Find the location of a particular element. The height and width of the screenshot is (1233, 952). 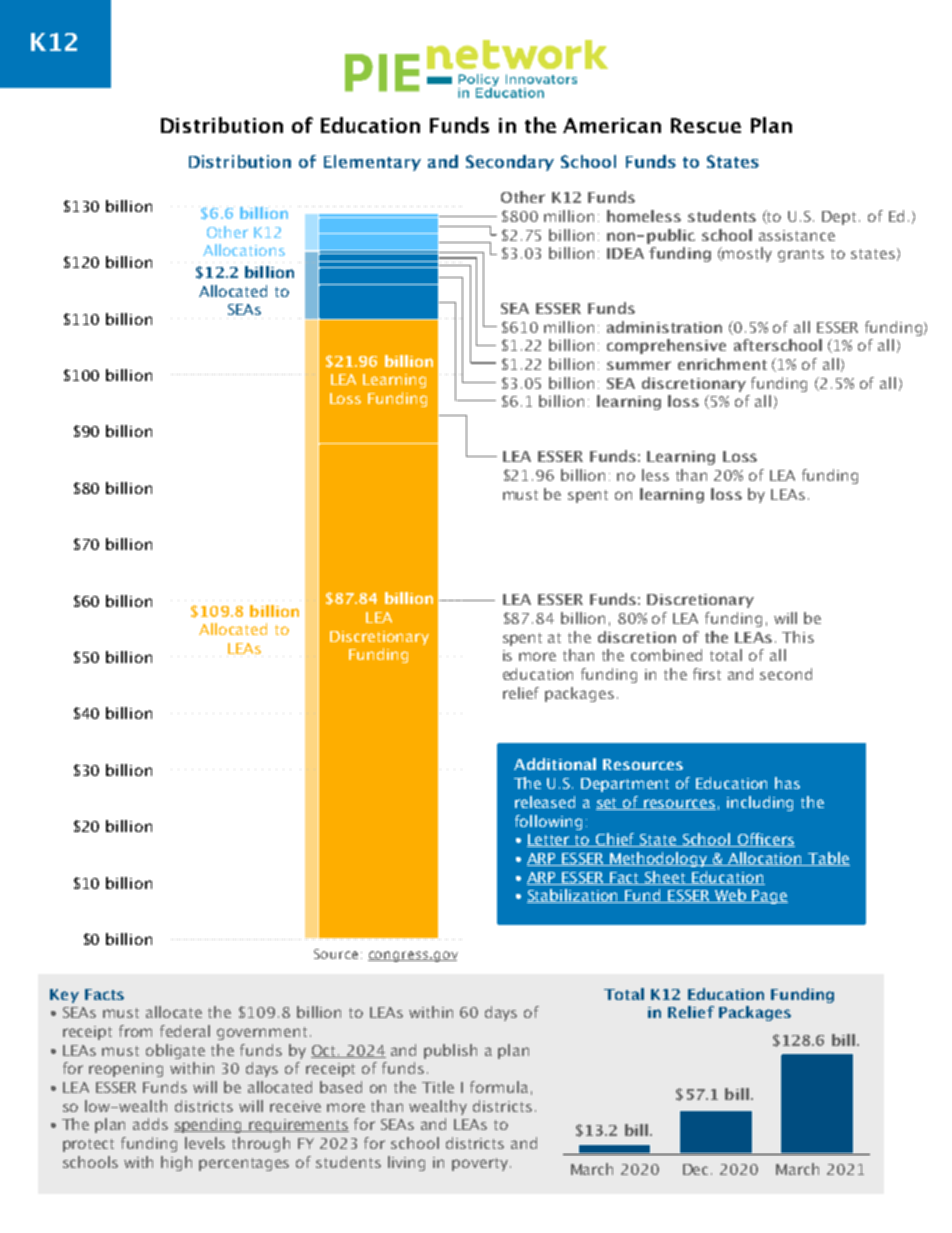

adds is located at coordinates (150, 1124).
